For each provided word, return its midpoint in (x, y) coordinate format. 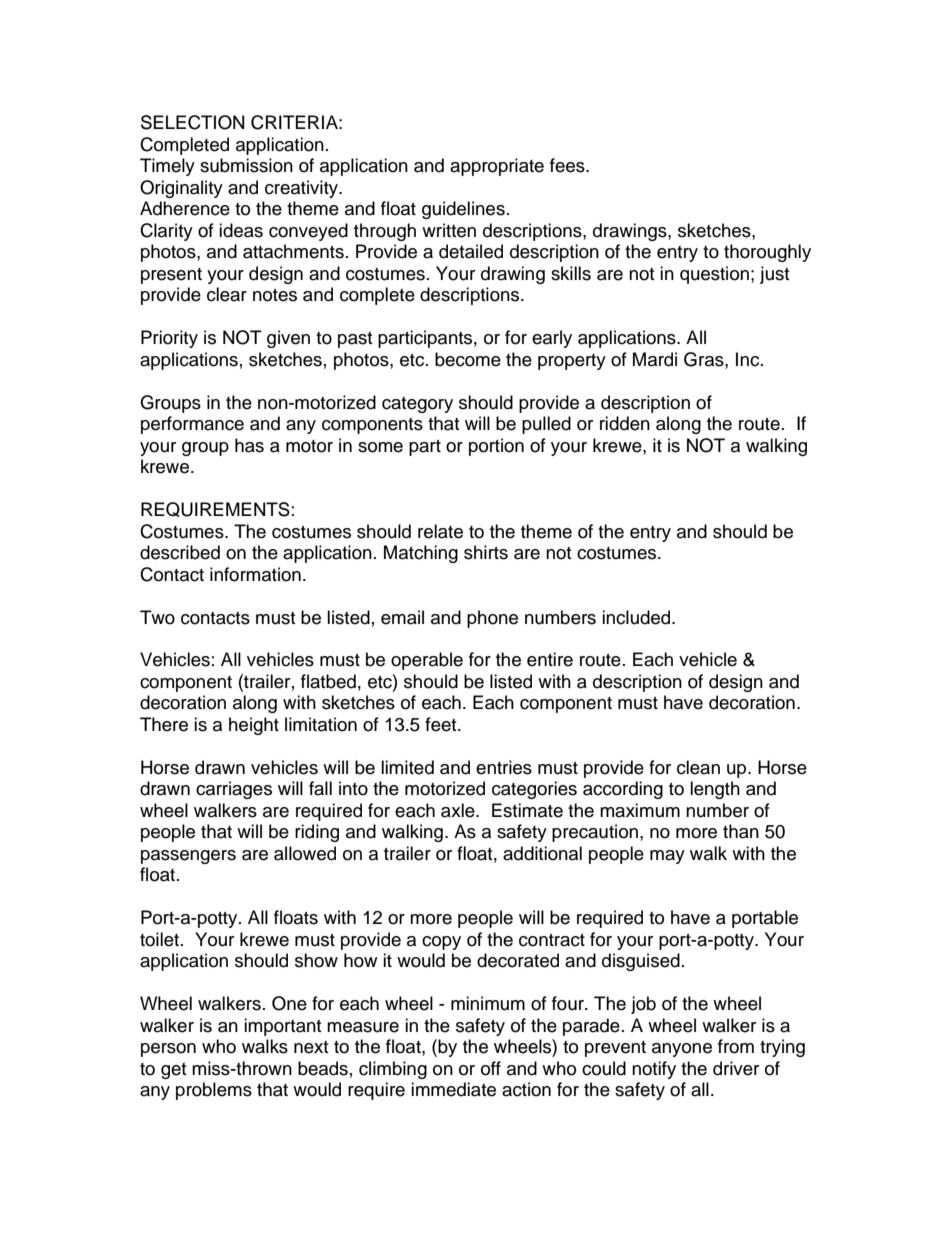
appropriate (497, 167)
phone (492, 619)
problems (214, 1091)
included (637, 617)
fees (568, 165)
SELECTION (192, 122)
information (255, 574)
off (491, 1068)
